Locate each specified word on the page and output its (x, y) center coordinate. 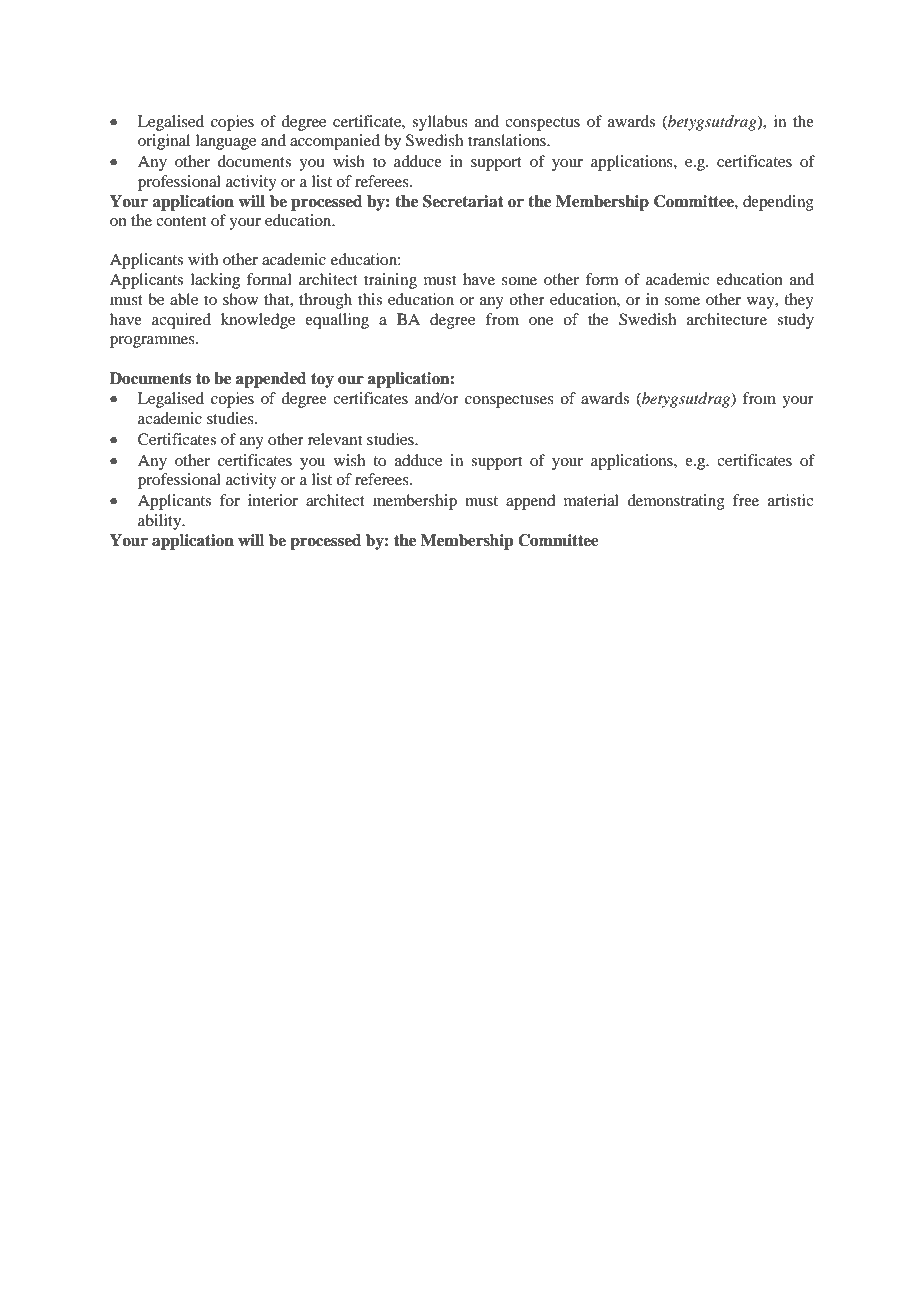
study (795, 321)
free (746, 500)
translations (508, 140)
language (226, 142)
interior (273, 500)
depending (778, 203)
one (541, 321)
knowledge (258, 321)
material (591, 500)
